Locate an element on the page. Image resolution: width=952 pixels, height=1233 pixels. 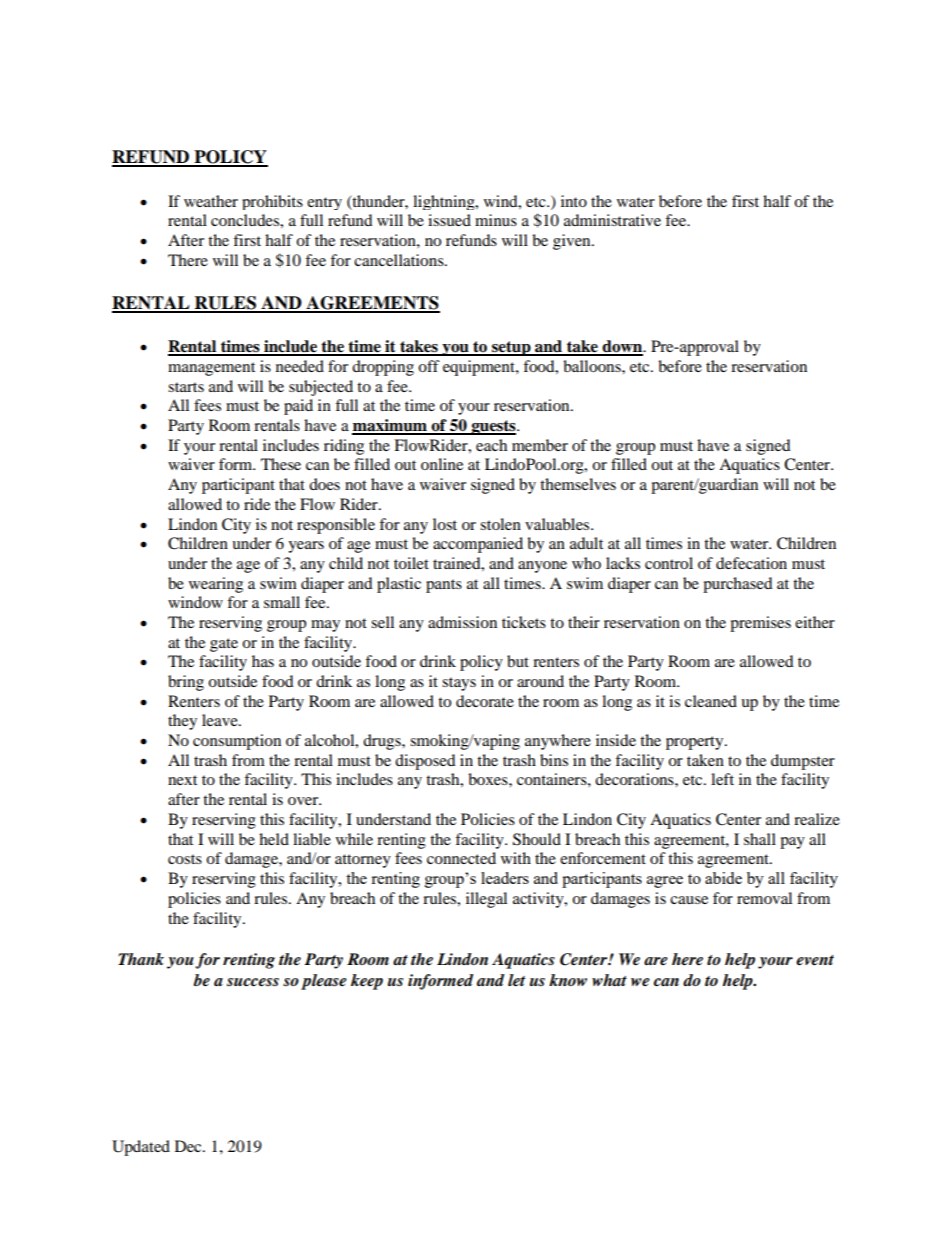
know is located at coordinates (568, 980).
